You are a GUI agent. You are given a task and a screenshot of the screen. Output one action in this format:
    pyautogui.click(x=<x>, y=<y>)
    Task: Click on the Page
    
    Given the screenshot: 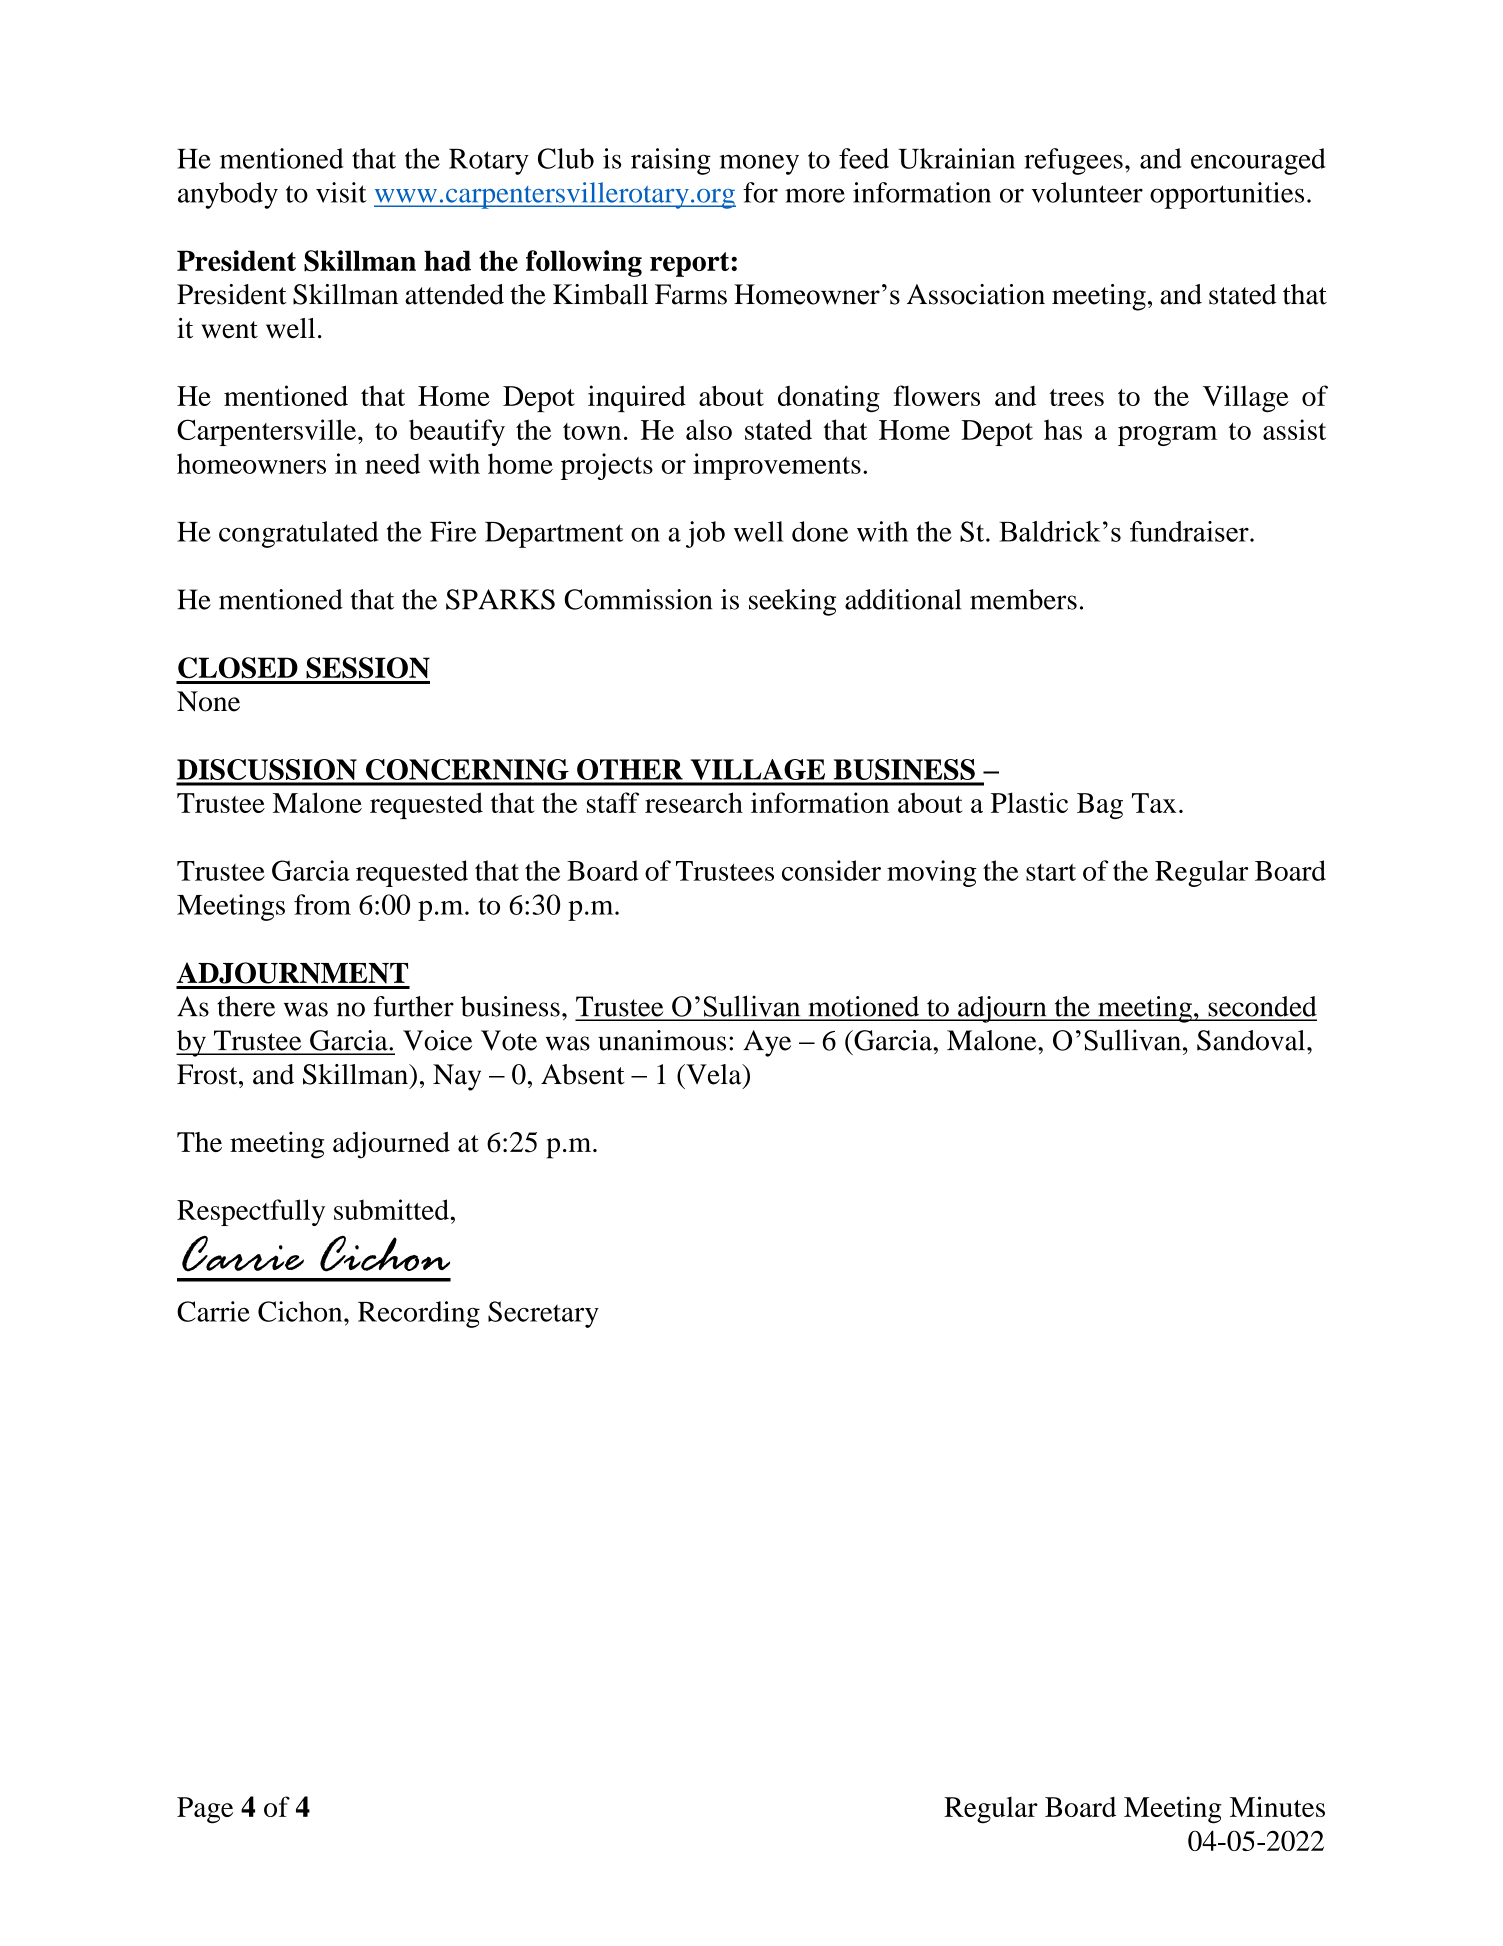 What is the action you would take?
    pyautogui.click(x=205, y=1810)
